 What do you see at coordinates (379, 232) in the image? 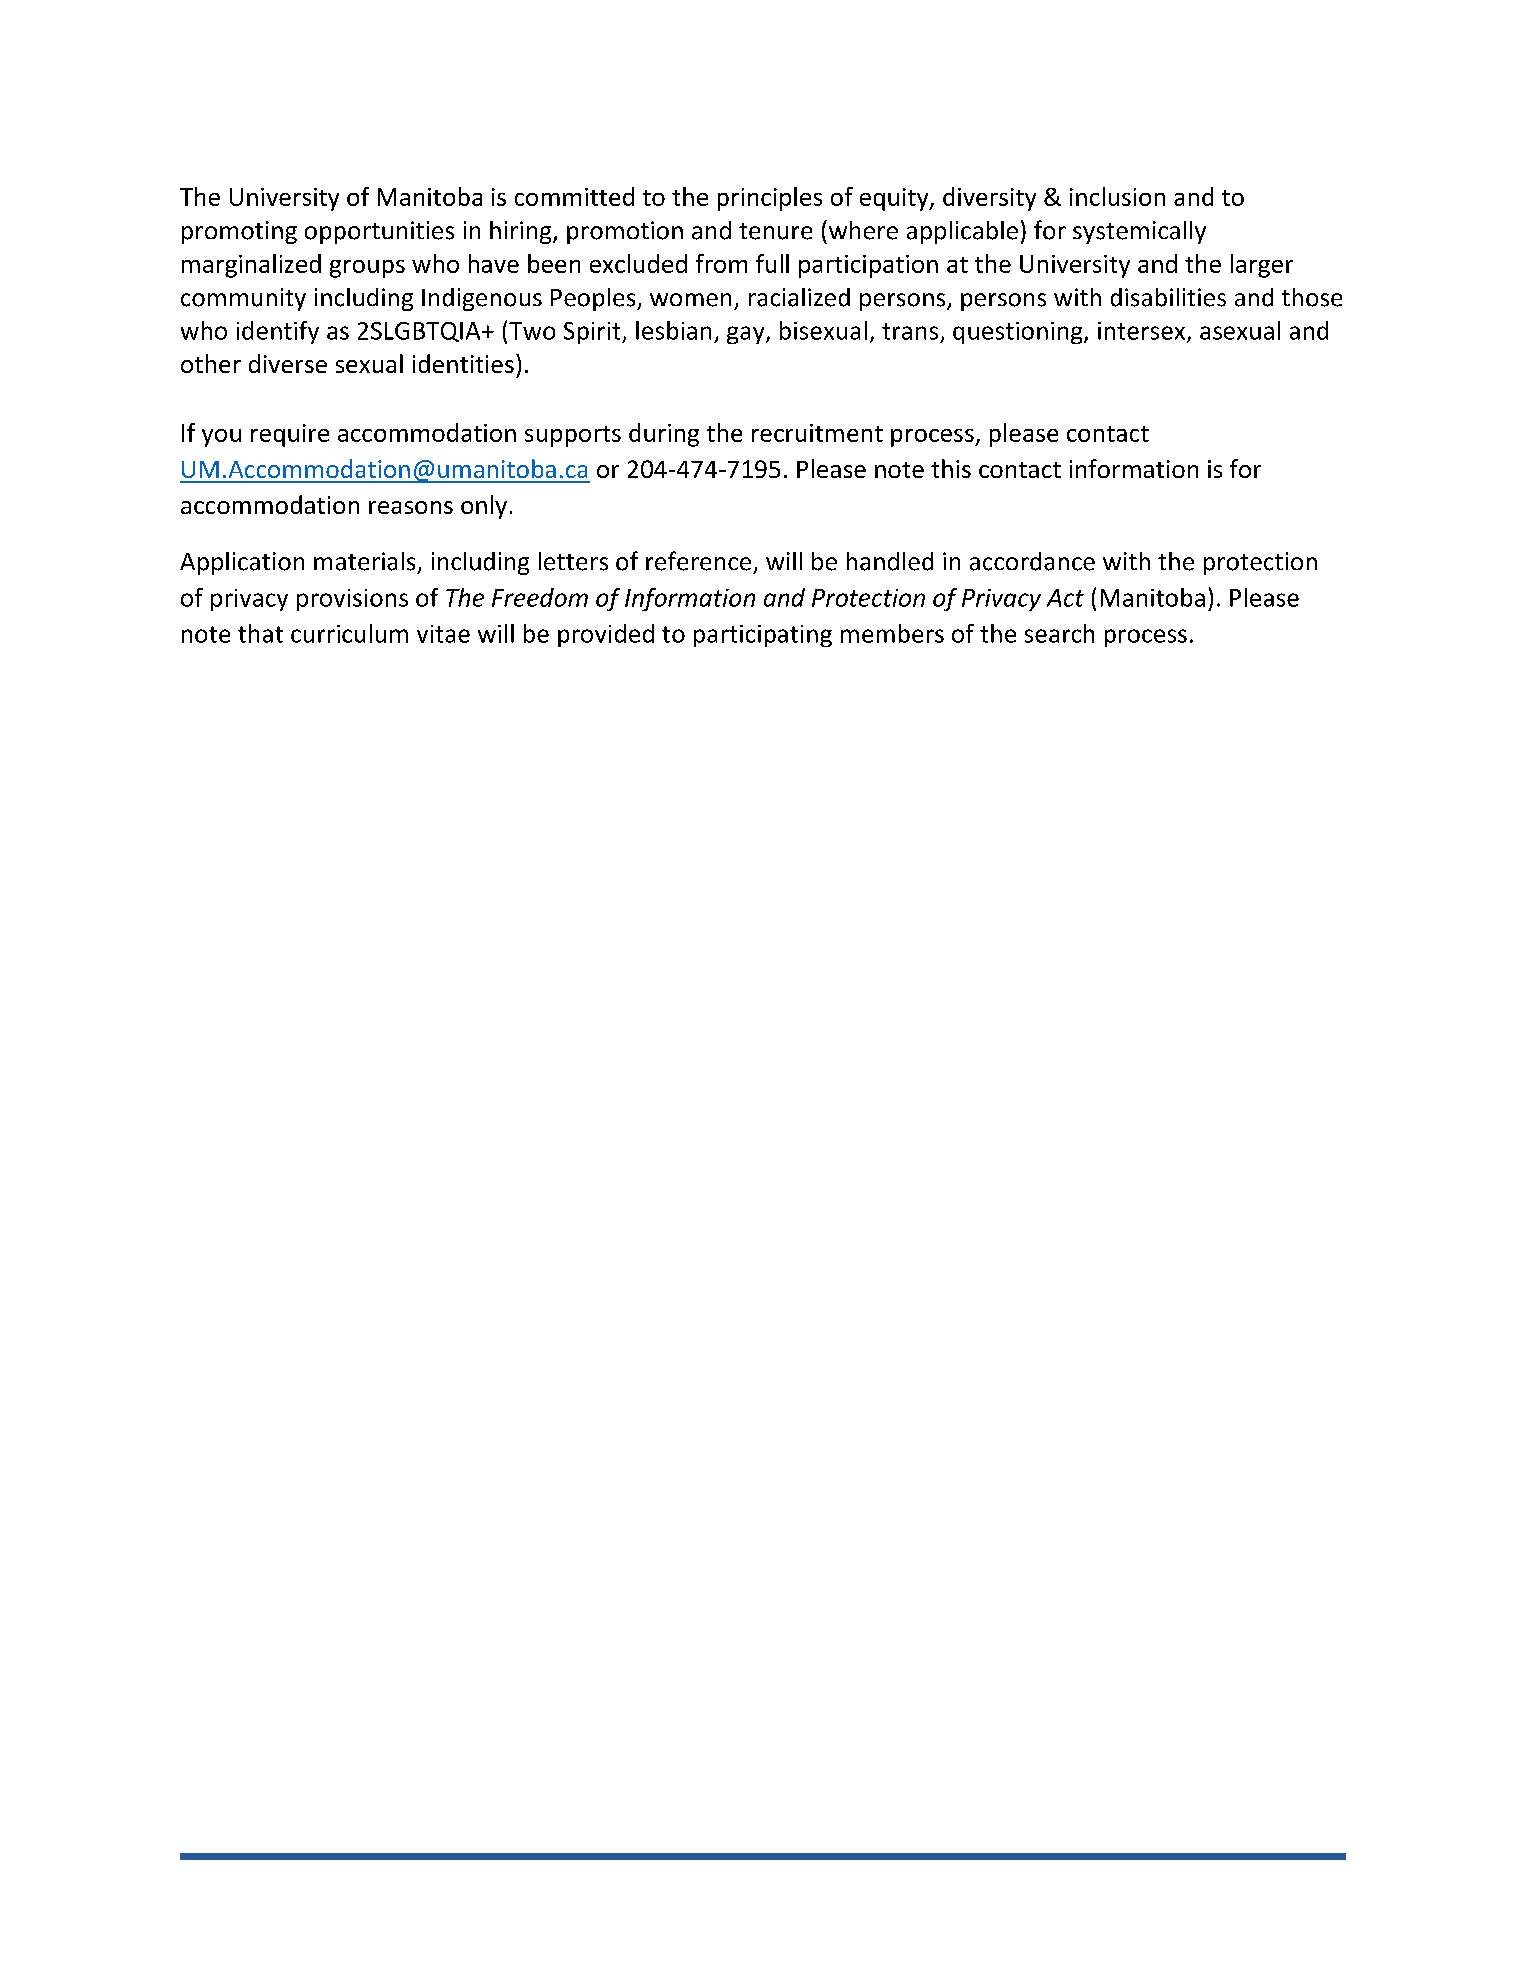
I see `opportunities` at bounding box center [379, 232].
